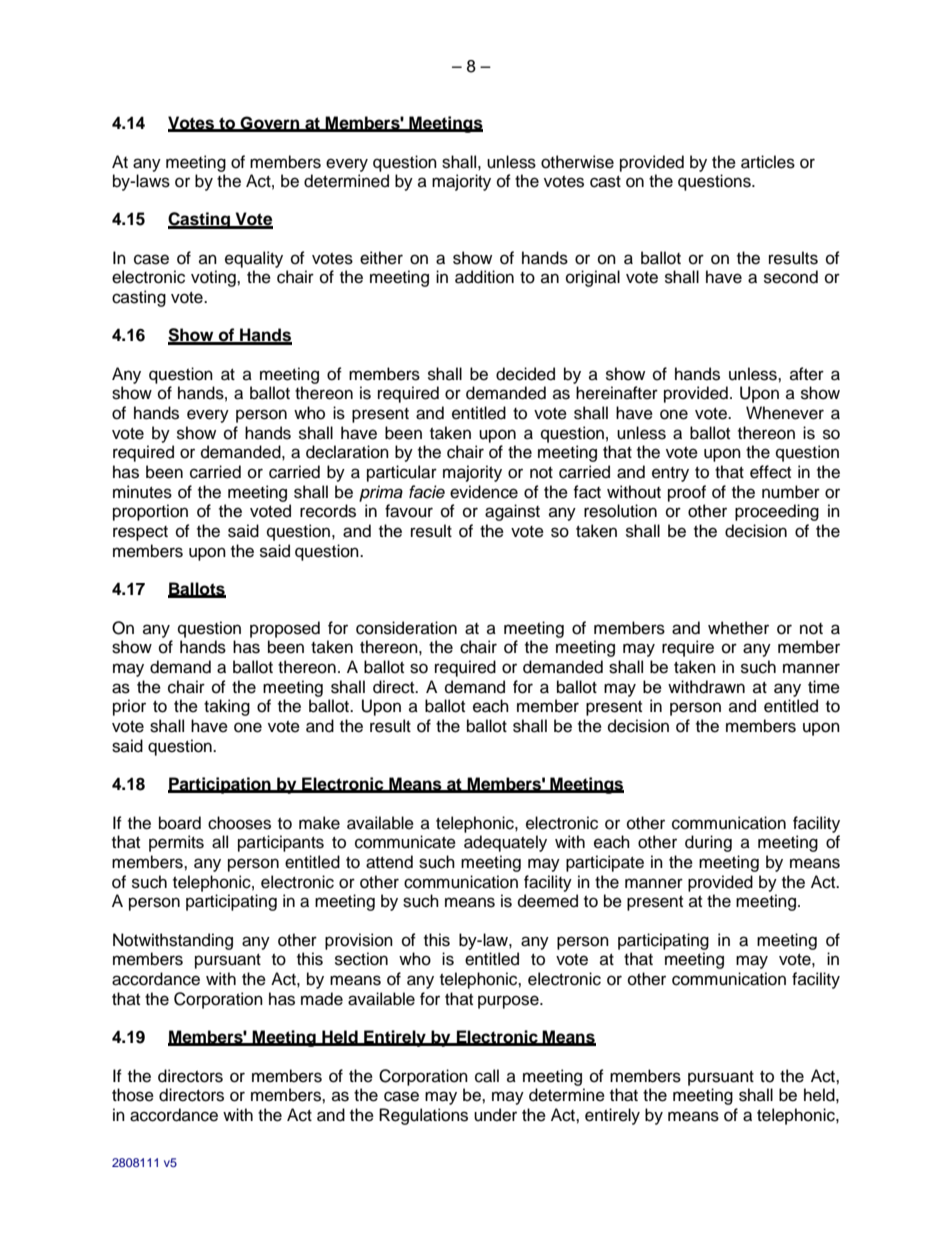  Describe the element at coordinates (142, 492) in the screenshot. I see `minutes` at that location.
